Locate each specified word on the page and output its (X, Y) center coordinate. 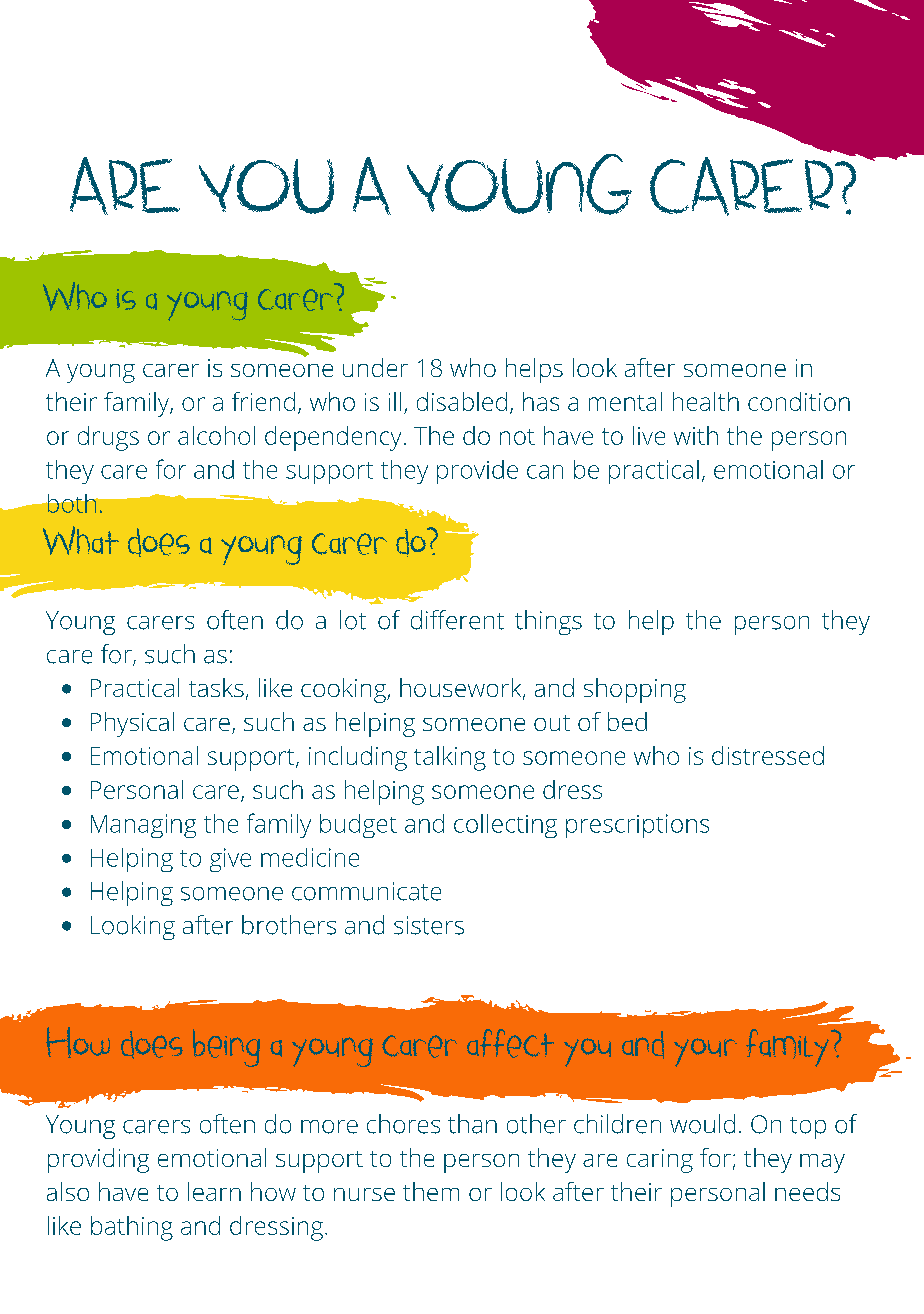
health (706, 401)
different (457, 620)
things (548, 622)
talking (450, 758)
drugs (108, 438)
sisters (429, 925)
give (230, 860)
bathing (132, 1228)
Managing (143, 826)
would (702, 1124)
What (81, 540)
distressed (768, 755)
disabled (462, 401)
